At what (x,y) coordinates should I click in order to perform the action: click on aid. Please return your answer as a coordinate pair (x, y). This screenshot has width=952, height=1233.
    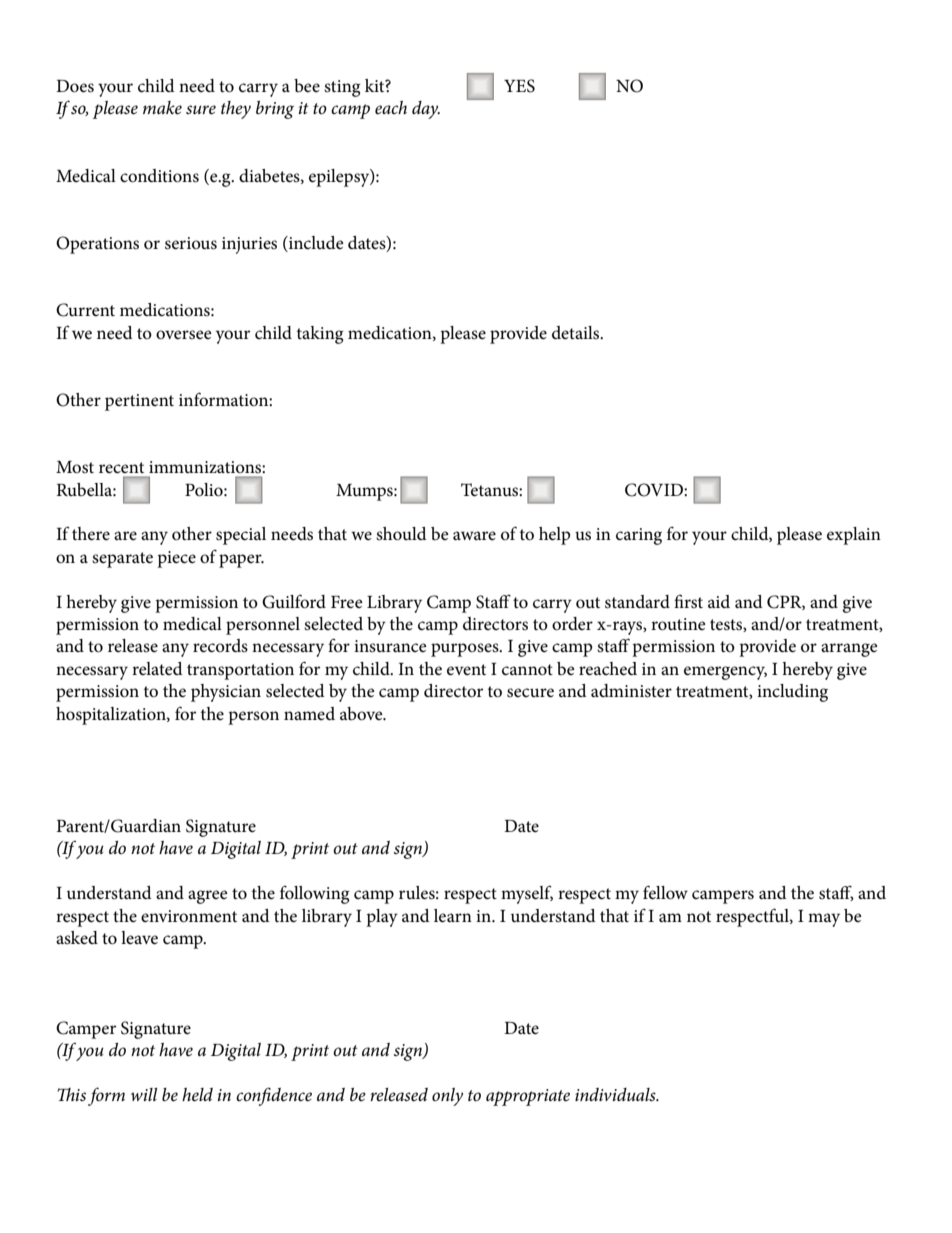
    Looking at the image, I should click on (719, 601).
